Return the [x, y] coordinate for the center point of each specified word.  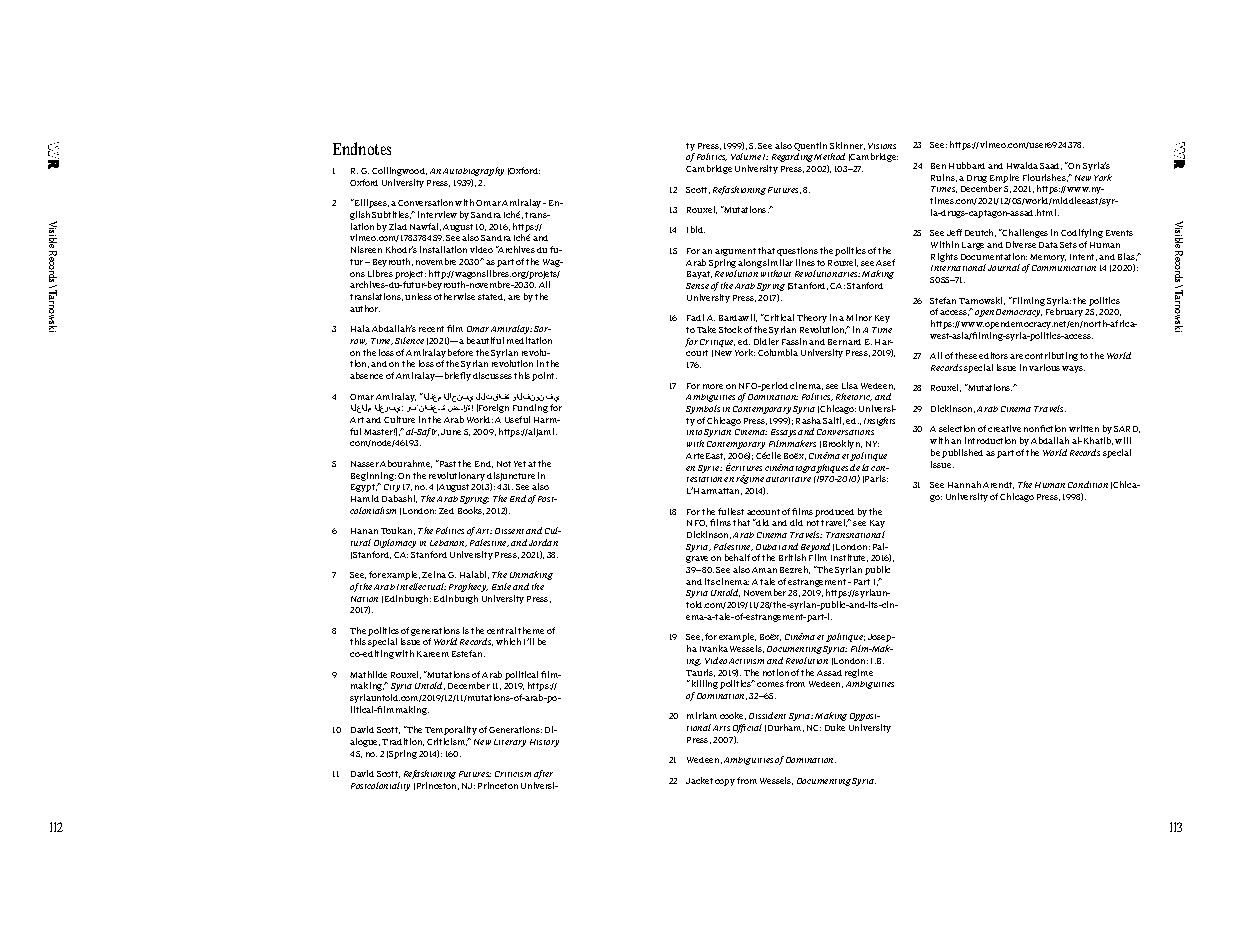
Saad [1051, 166]
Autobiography [473, 171]
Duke [835, 727]
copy [725, 782]
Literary [510, 743]
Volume [746, 156]
